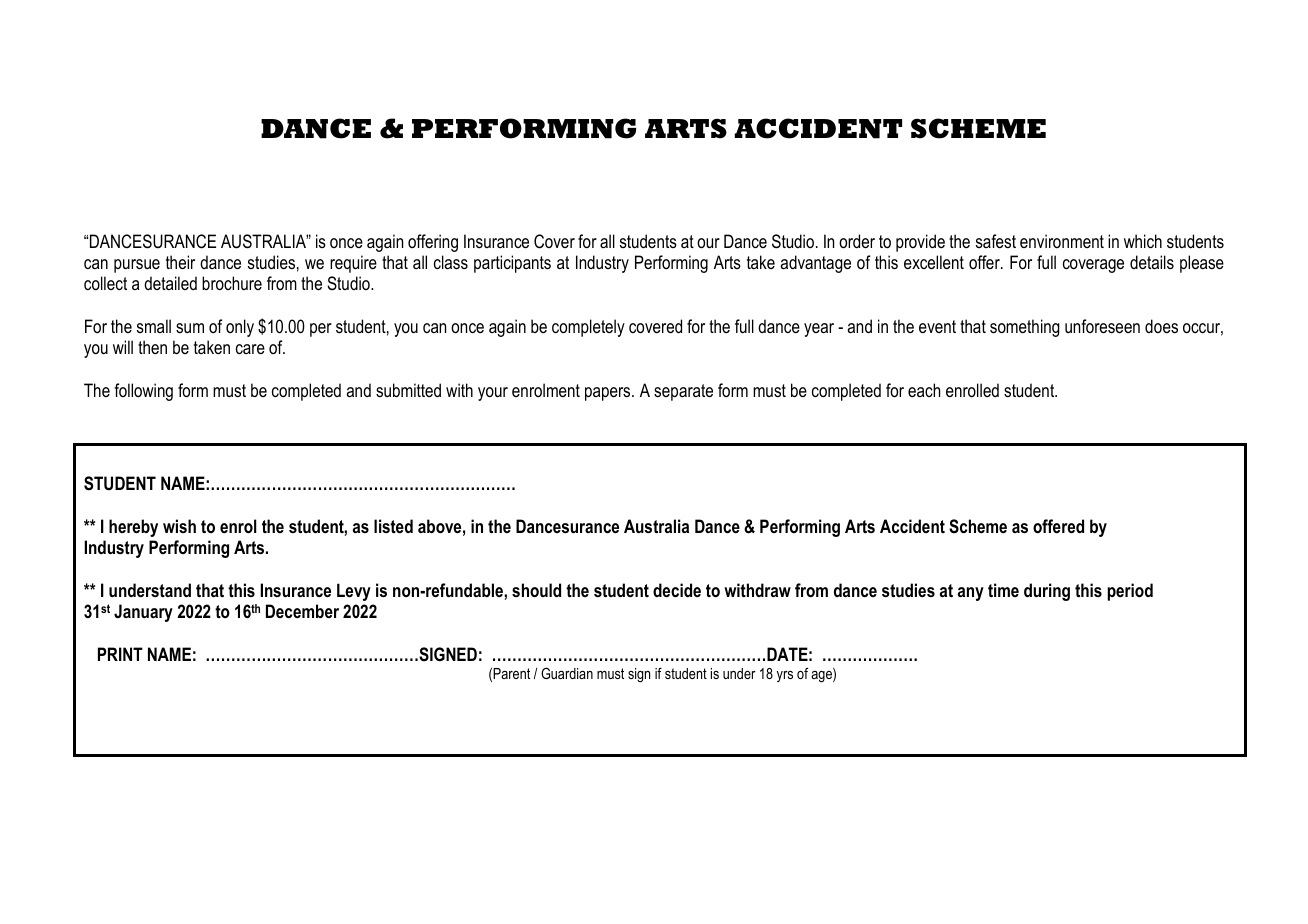 The height and width of the screenshot is (924, 1308). What do you see at coordinates (143, 392) in the screenshot?
I see `following` at bounding box center [143, 392].
